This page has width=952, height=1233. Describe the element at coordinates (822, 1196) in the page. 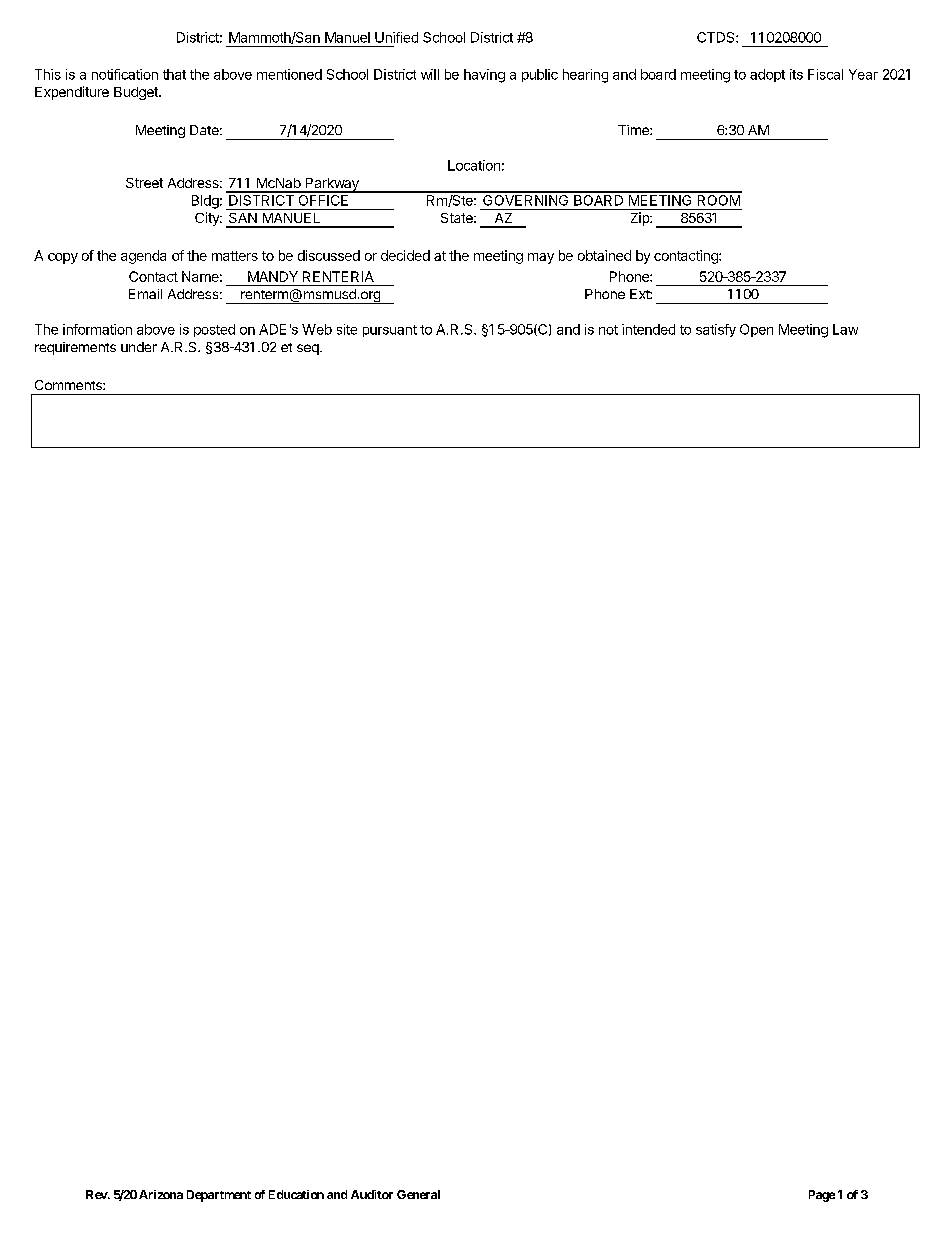

I see `Page` at that location.
